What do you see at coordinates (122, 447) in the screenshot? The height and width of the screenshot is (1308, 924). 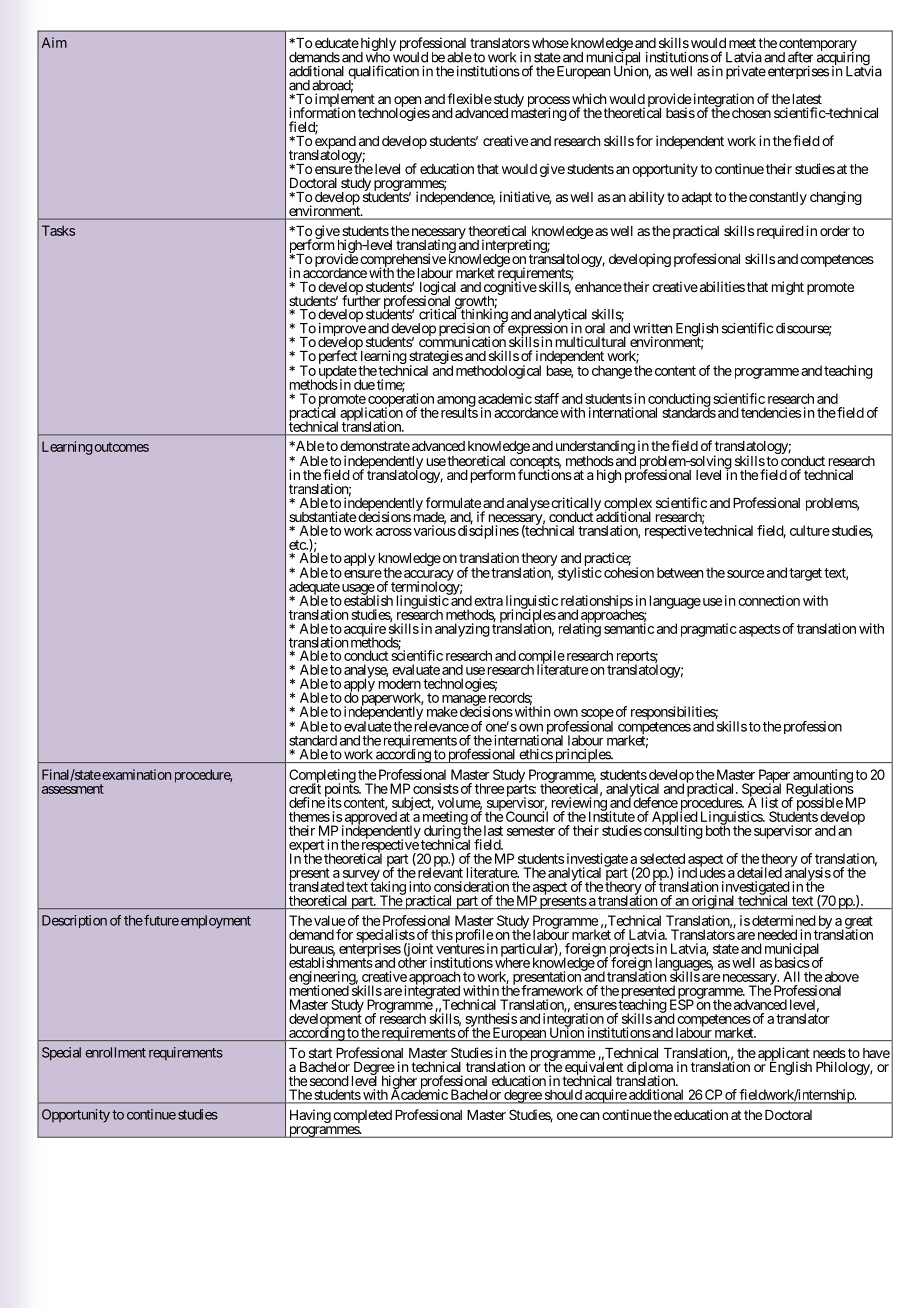 I see `outcomes` at bounding box center [122, 447].
